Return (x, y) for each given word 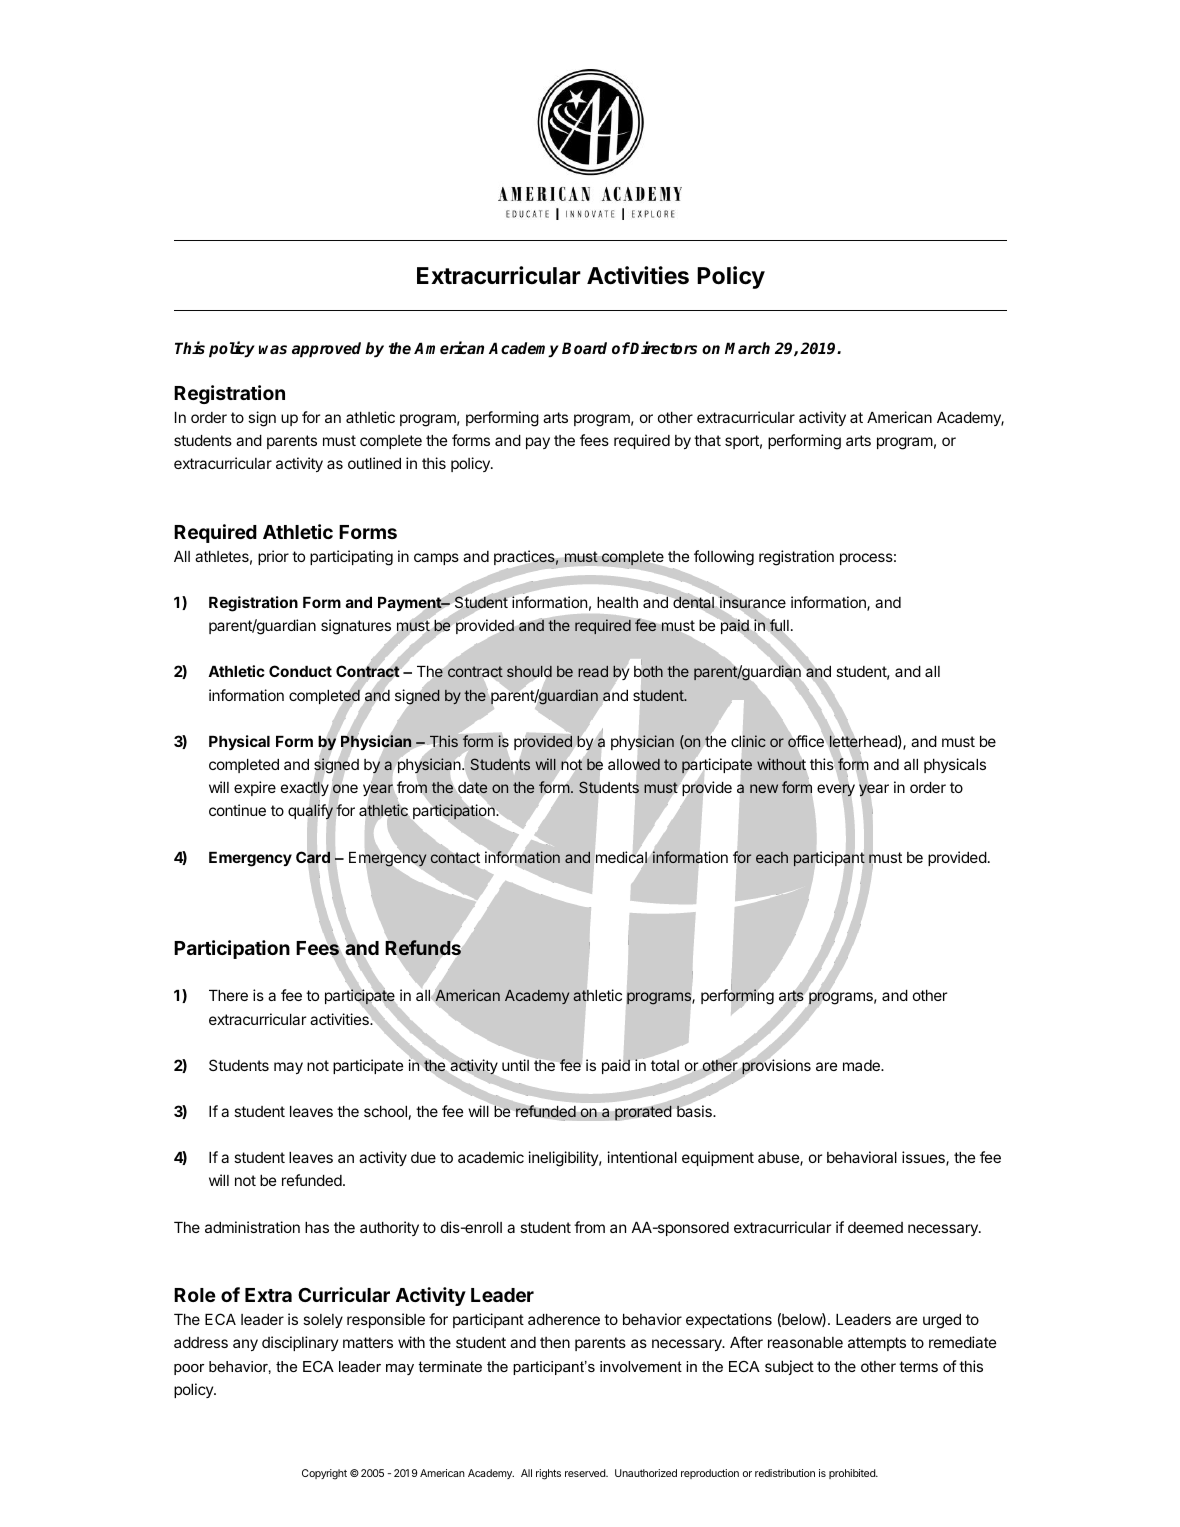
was (273, 350)
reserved (586, 1473)
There (228, 995)
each (772, 857)
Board (584, 348)
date (473, 787)
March (747, 348)
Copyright (324, 1474)
